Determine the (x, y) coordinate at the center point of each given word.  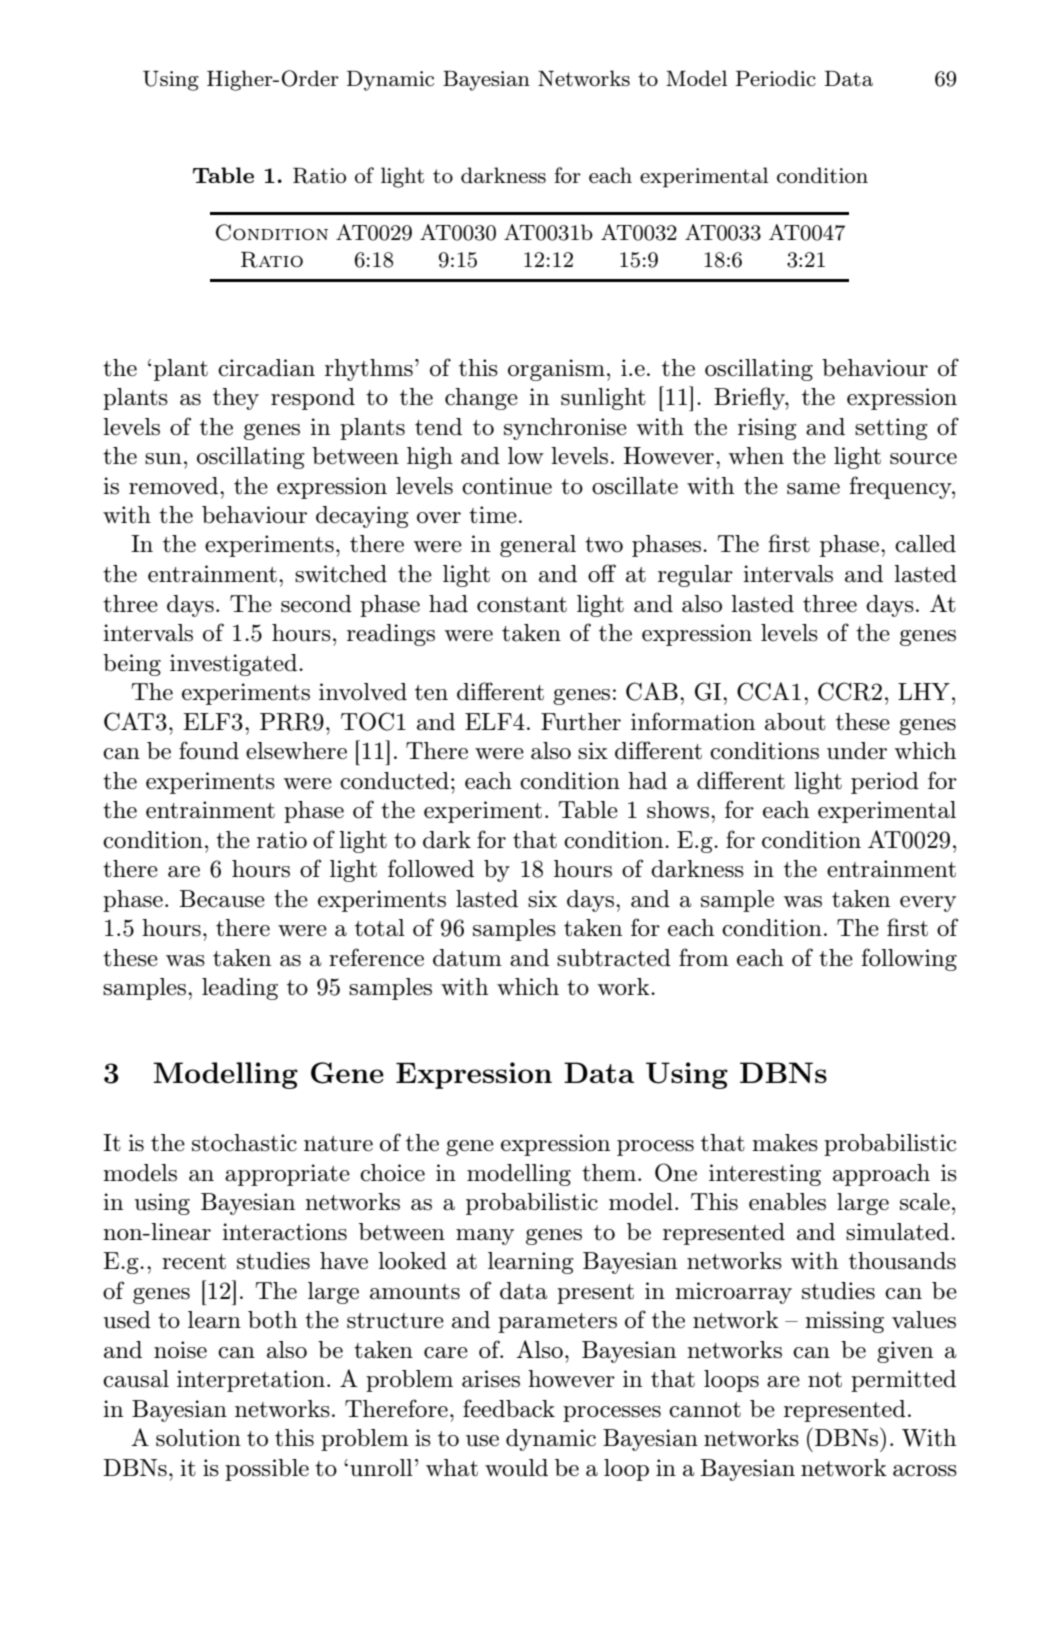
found (209, 750)
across (925, 1471)
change (481, 399)
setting (891, 429)
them (610, 1173)
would (516, 1468)
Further (581, 722)
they (236, 399)
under (857, 751)
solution (198, 1438)
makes (785, 1143)
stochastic (244, 1143)
